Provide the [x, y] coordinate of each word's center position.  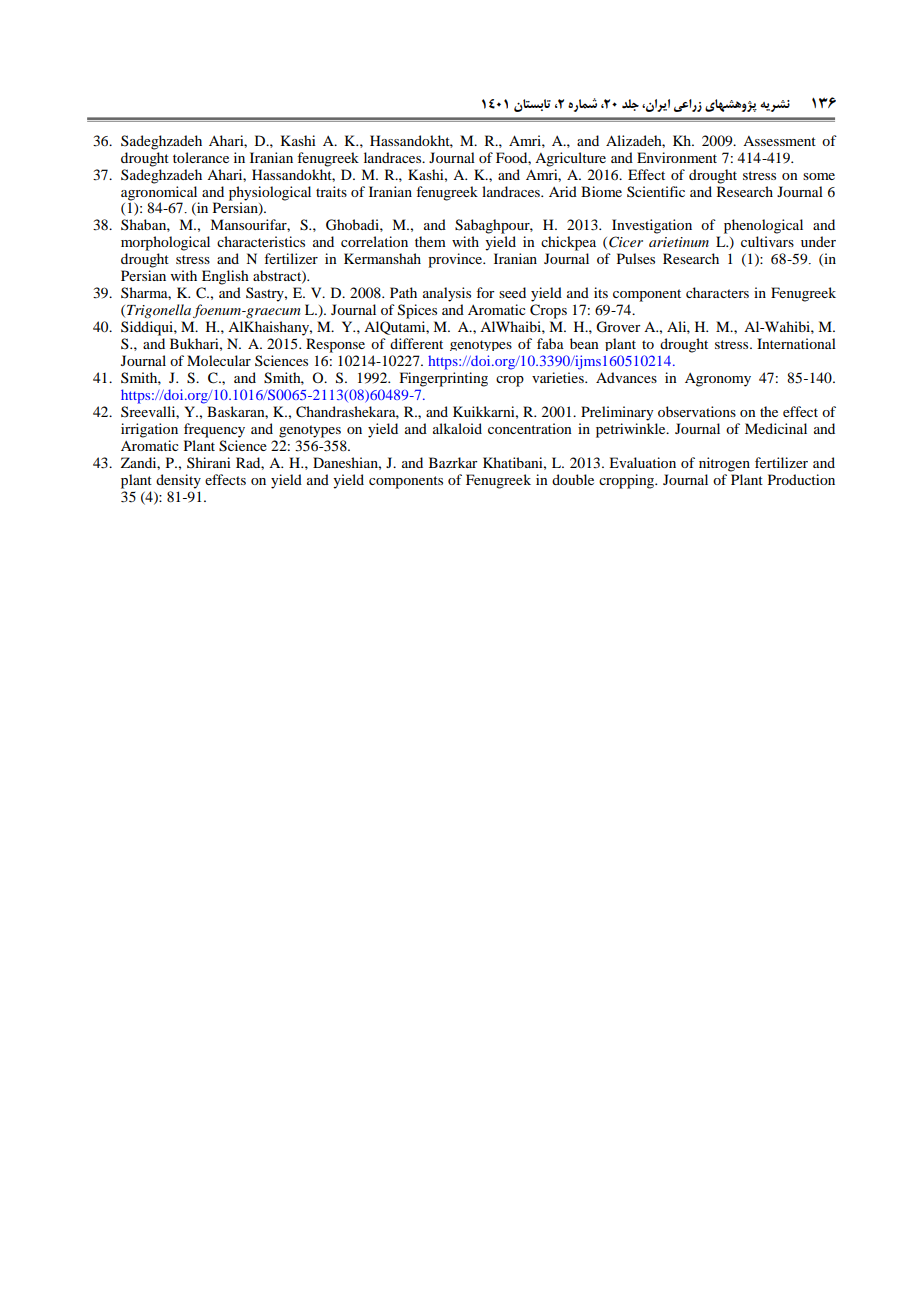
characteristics [261, 241]
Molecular [219, 360]
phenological [763, 226]
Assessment [779, 141]
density [178, 481]
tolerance [201, 157]
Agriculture [570, 159]
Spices [417, 311]
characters [717, 292]
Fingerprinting [444, 379]
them [430, 241]
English [225, 277]
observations [697, 411]
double [573, 479]
